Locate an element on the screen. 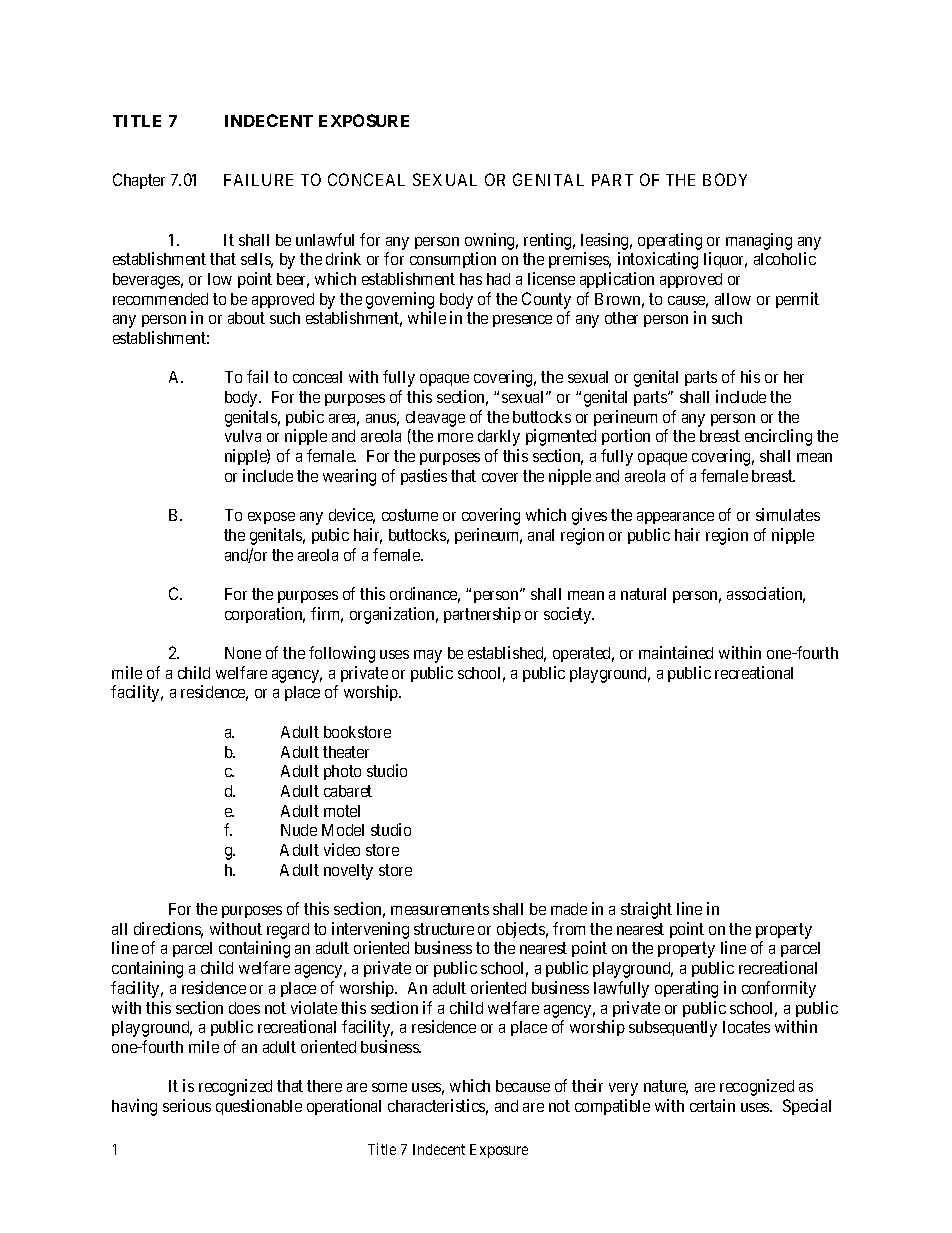 This screenshot has width=952, height=1233. recommended is located at coordinates (160, 299).
